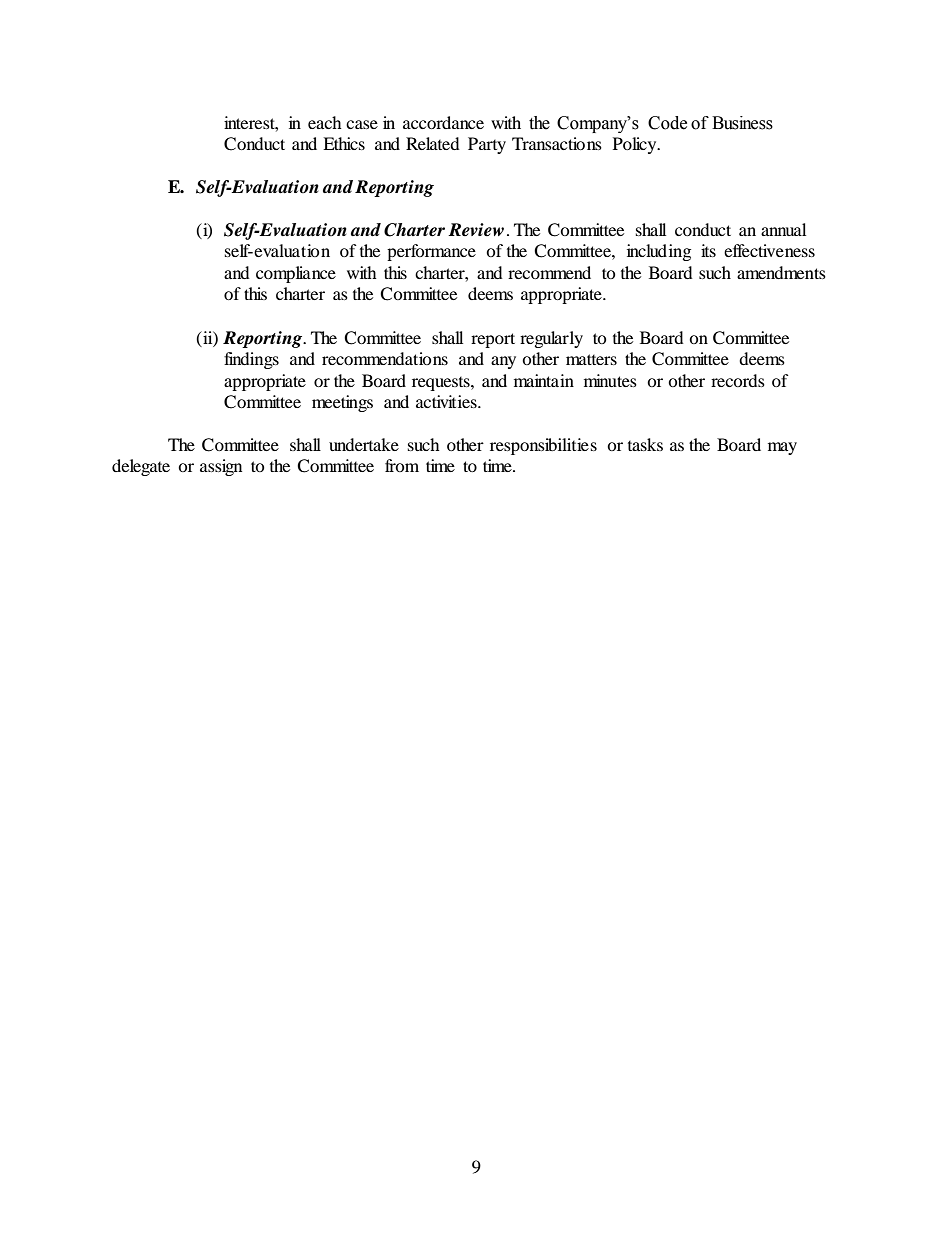 This image has height=1233, width=952. I want to click on performance, so click(431, 252).
